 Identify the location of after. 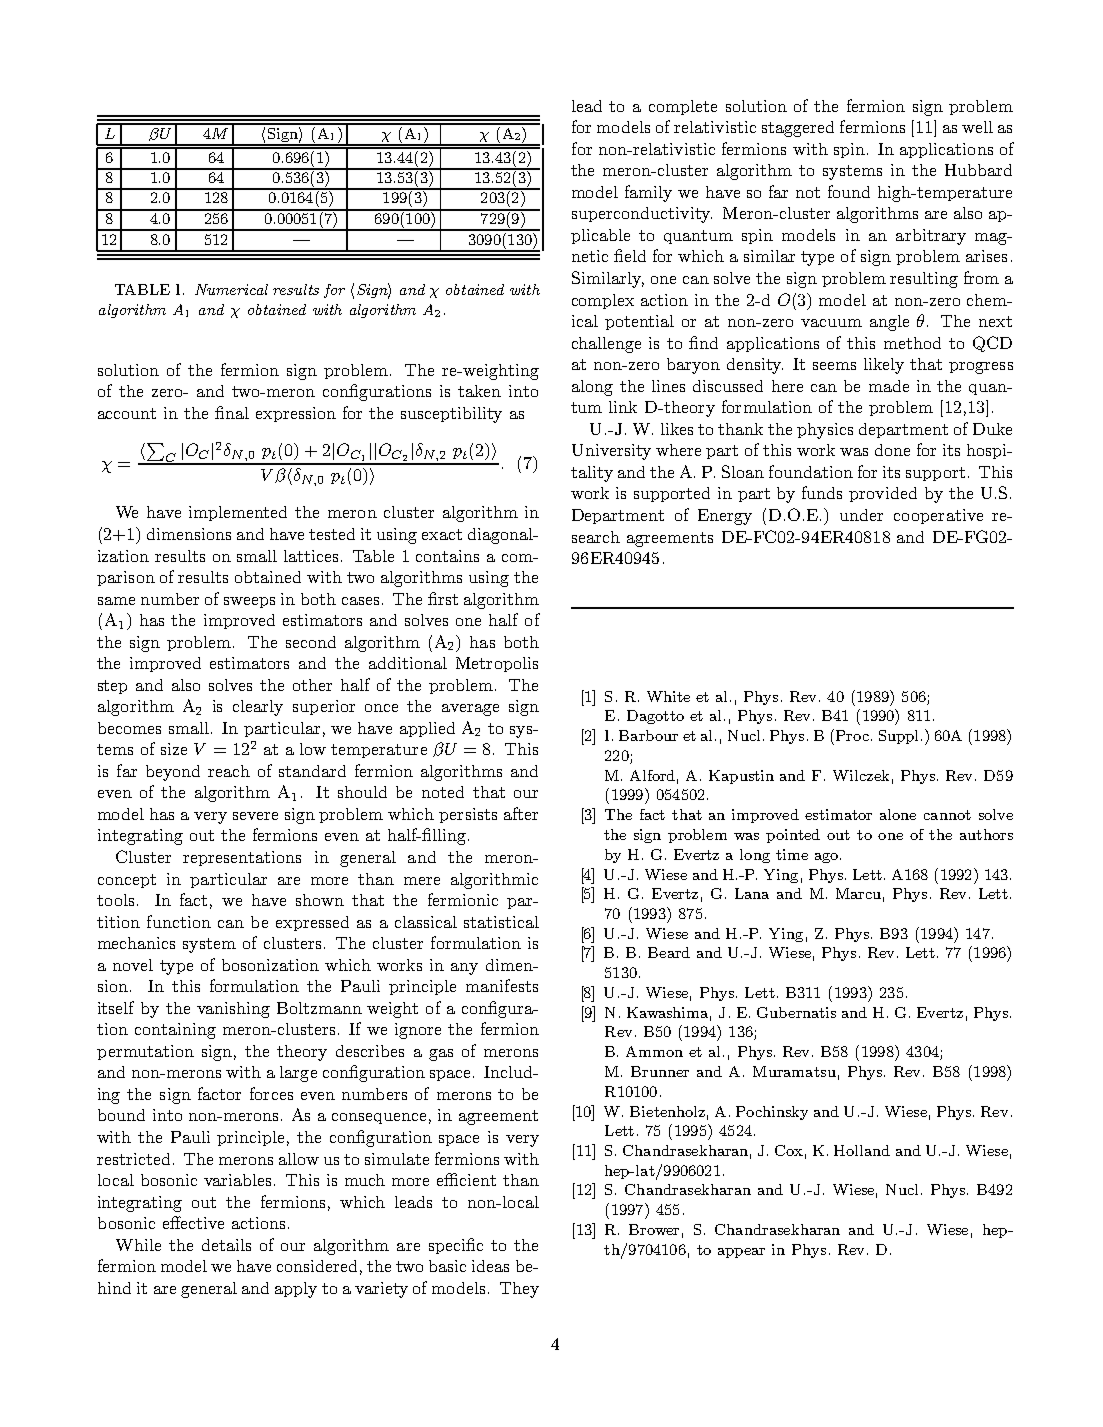
(521, 813).
